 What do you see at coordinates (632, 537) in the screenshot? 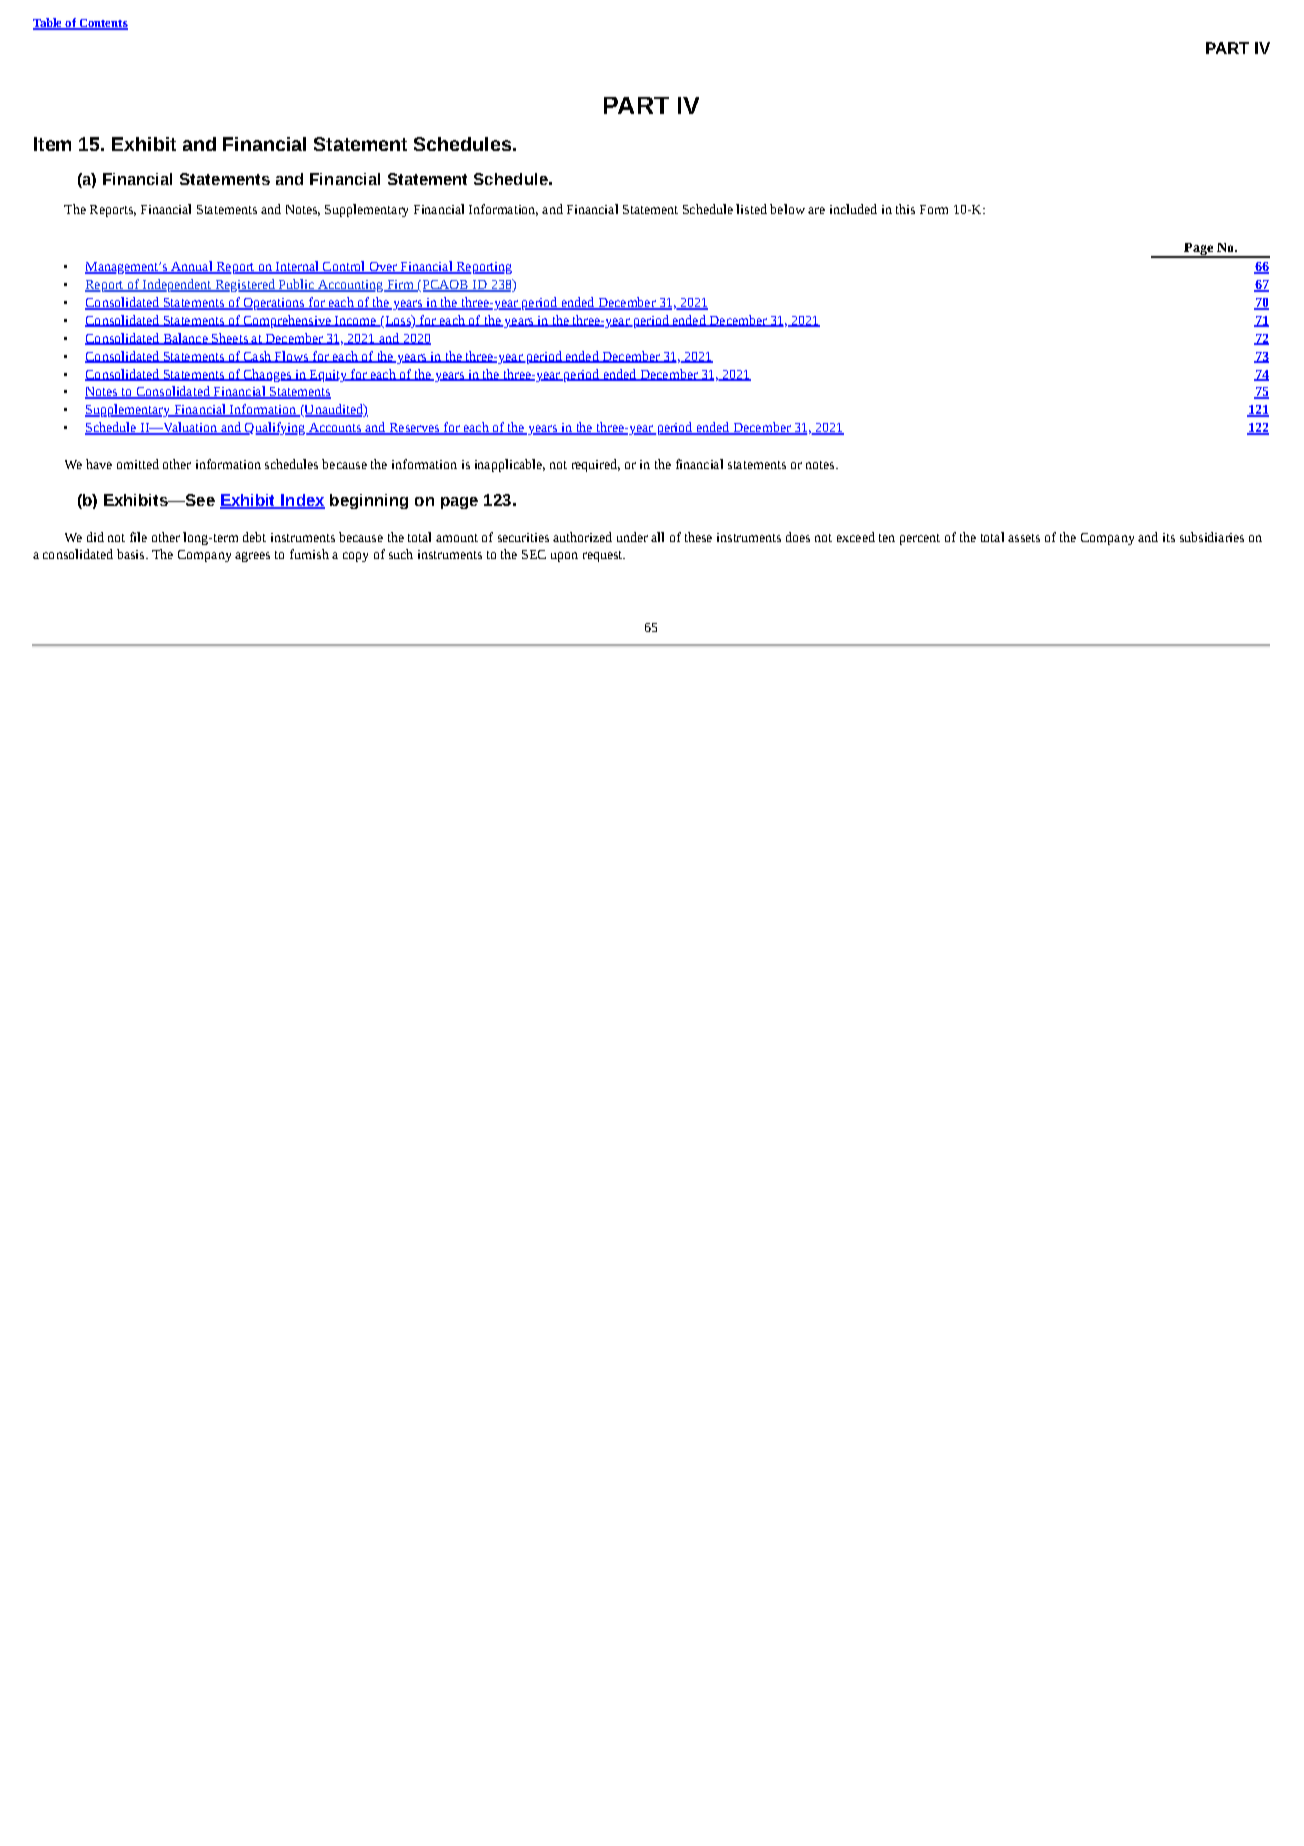
I see `under` at bounding box center [632, 537].
